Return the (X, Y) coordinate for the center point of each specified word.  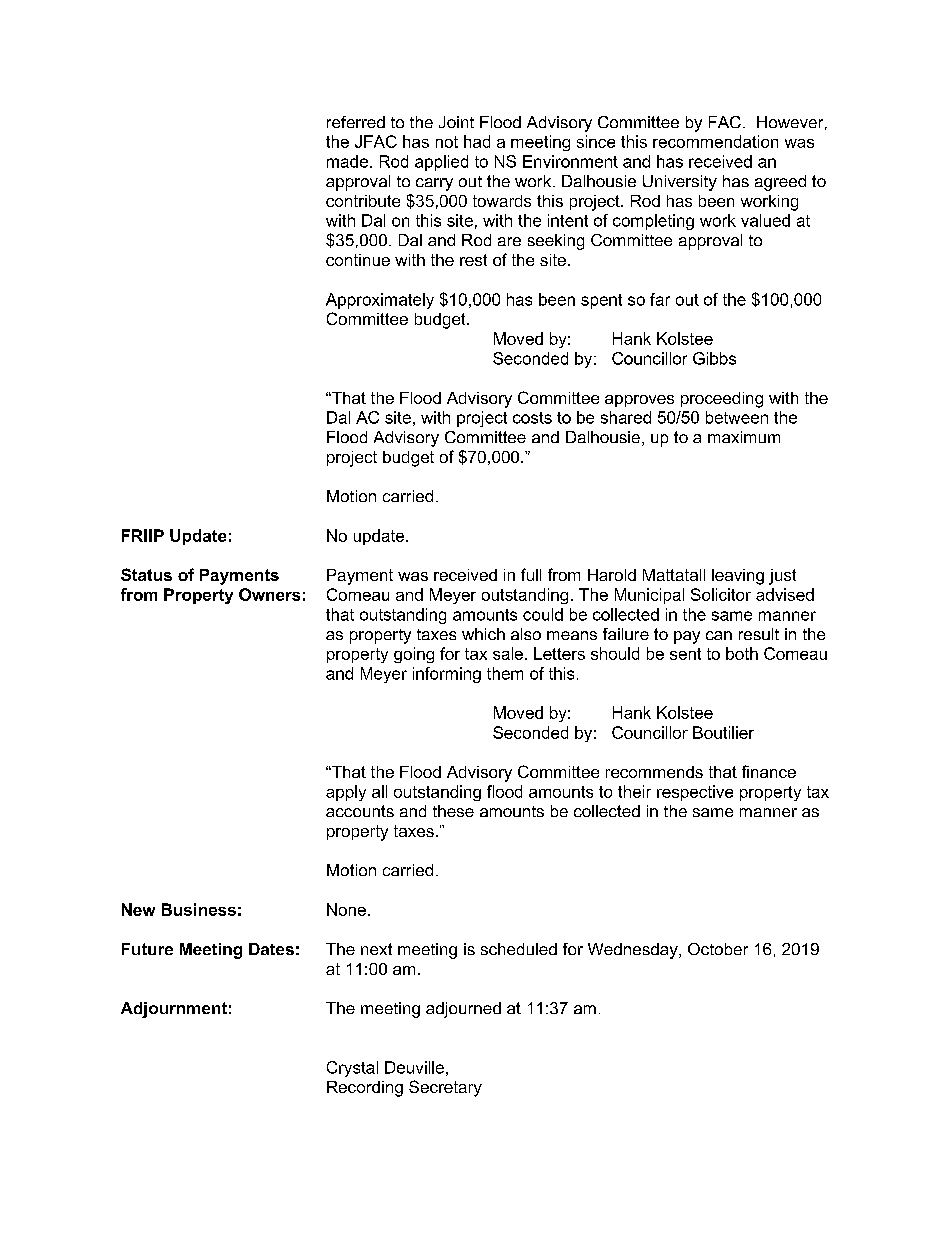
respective (695, 793)
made (347, 161)
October (718, 949)
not (447, 142)
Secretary (445, 1088)
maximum (744, 437)
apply (346, 793)
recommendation (715, 141)
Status (146, 574)
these (453, 811)
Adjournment (174, 1010)
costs (532, 418)
